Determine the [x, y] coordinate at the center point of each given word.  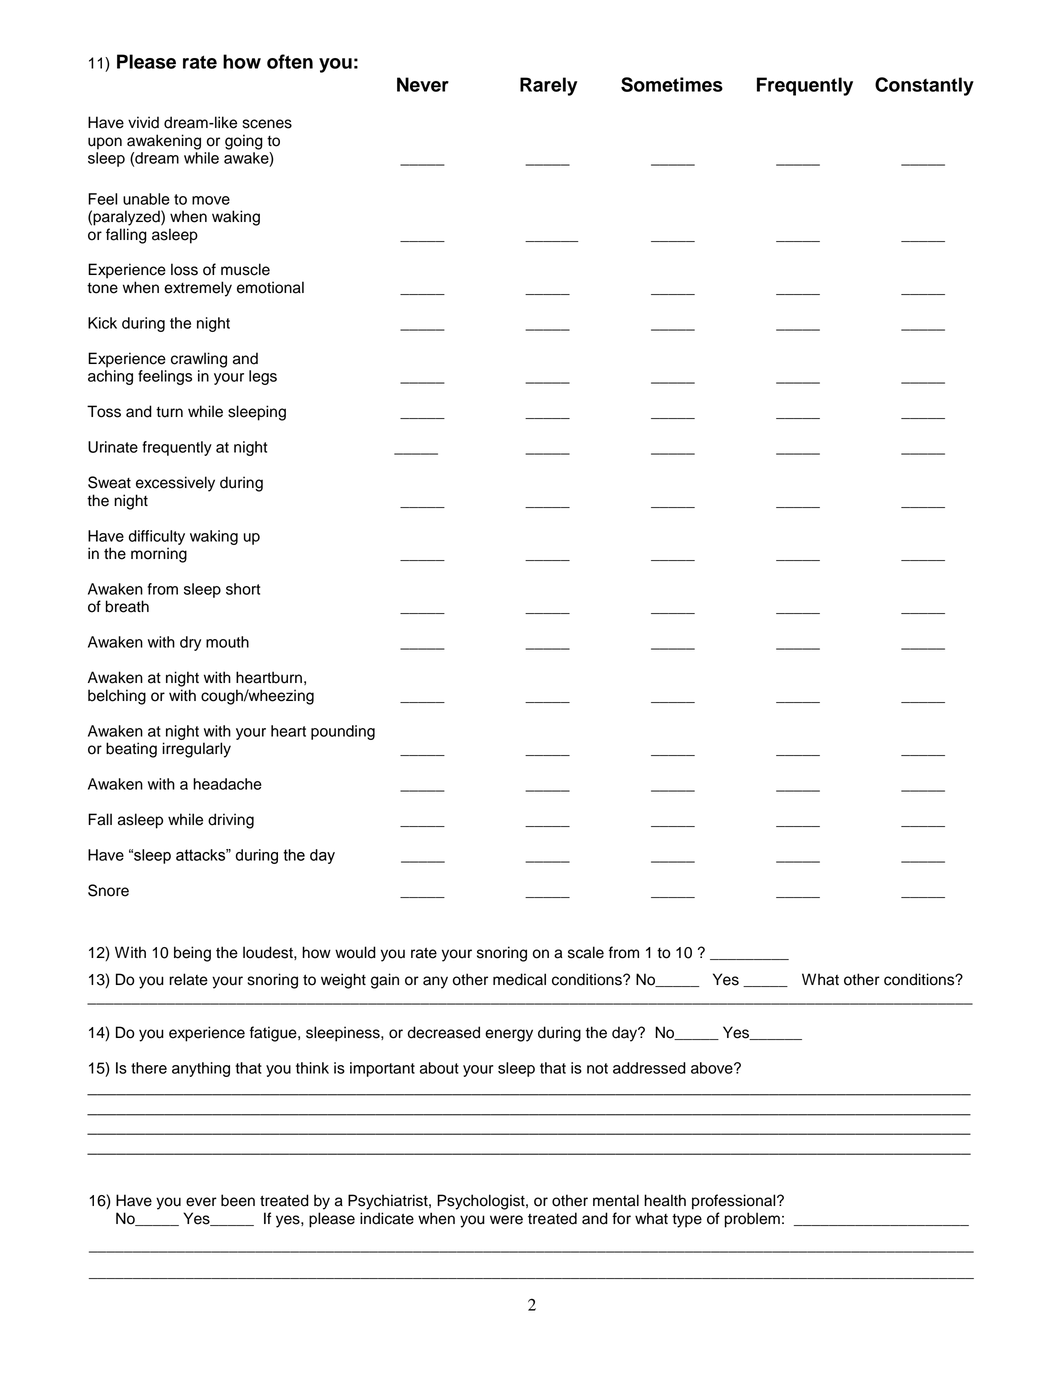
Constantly [924, 86]
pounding [343, 732]
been [238, 1200]
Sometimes [672, 84]
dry [190, 643]
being [192, 954]
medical [519, 979]
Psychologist [482, 1202]
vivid [143, 122]
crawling [199, 360]
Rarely [548, 86]
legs [263, 377]
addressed [649, 1068]
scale [586, 952]
